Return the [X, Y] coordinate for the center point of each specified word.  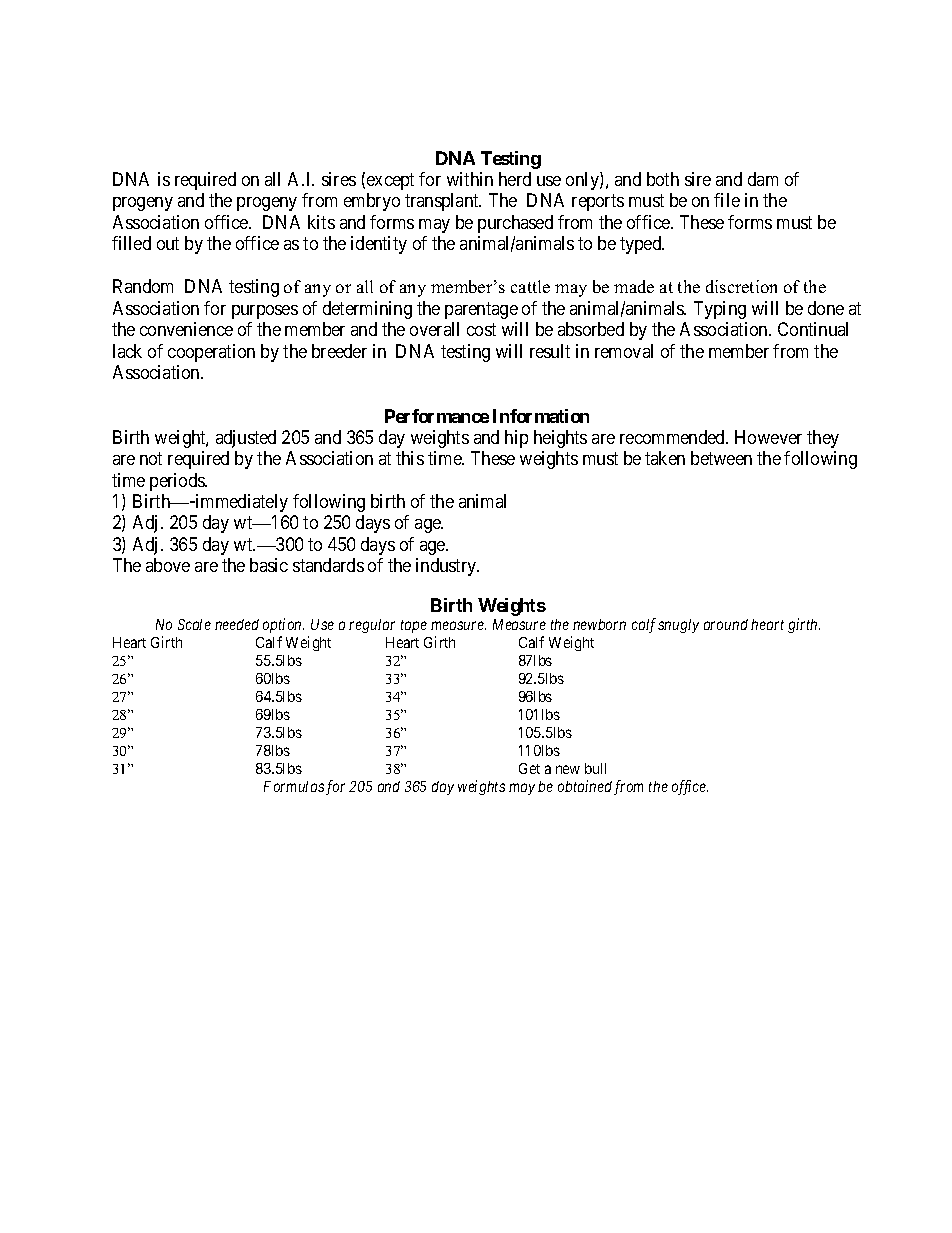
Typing [720, 310]
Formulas [294, 786]
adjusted [246, 439]
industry [447, 567]
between [721, 458]
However [768, 437]
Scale [194, 624]
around [726, 624]
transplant [443, 202]
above [168, 565]
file [727, 200]
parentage [481, 310]
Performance [437, 416]
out [168, 243]
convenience [186, 329]
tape [414, 626]
